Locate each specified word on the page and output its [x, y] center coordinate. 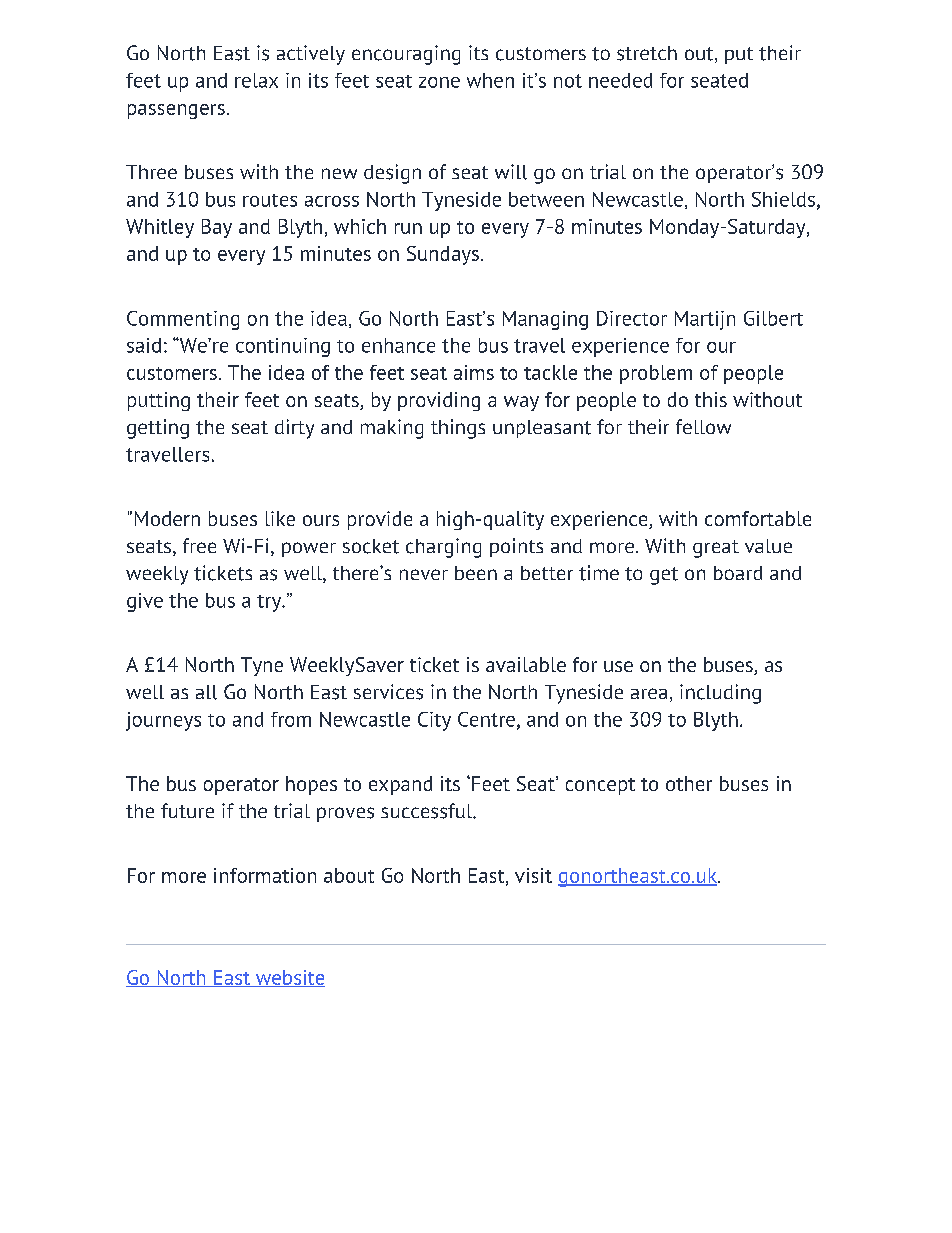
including [720, 694]
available [526, 664]
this [711, 399]
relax [256, 80]
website [289, 978]
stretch [647, 53]
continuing [283, 347]
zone [439, 82]
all [206, 692]
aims [474, 372]
